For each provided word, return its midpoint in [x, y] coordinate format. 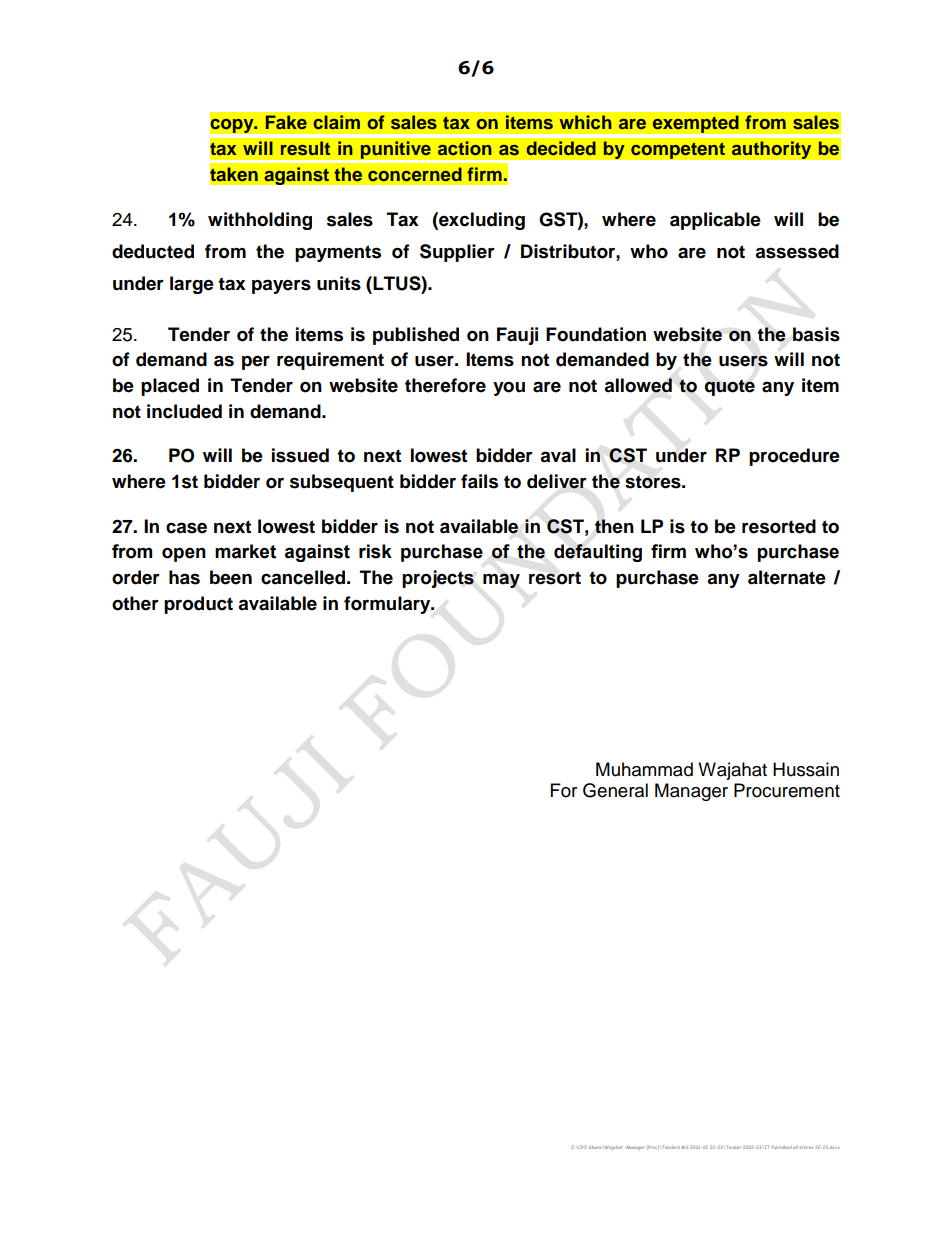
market [245, 551]
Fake [286, 122]
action [465, 148]
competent [678, 150]
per [256, 362]
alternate [787, 577]
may [501, 580]
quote [730, 387]
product [198, 605]
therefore [445, 385]
